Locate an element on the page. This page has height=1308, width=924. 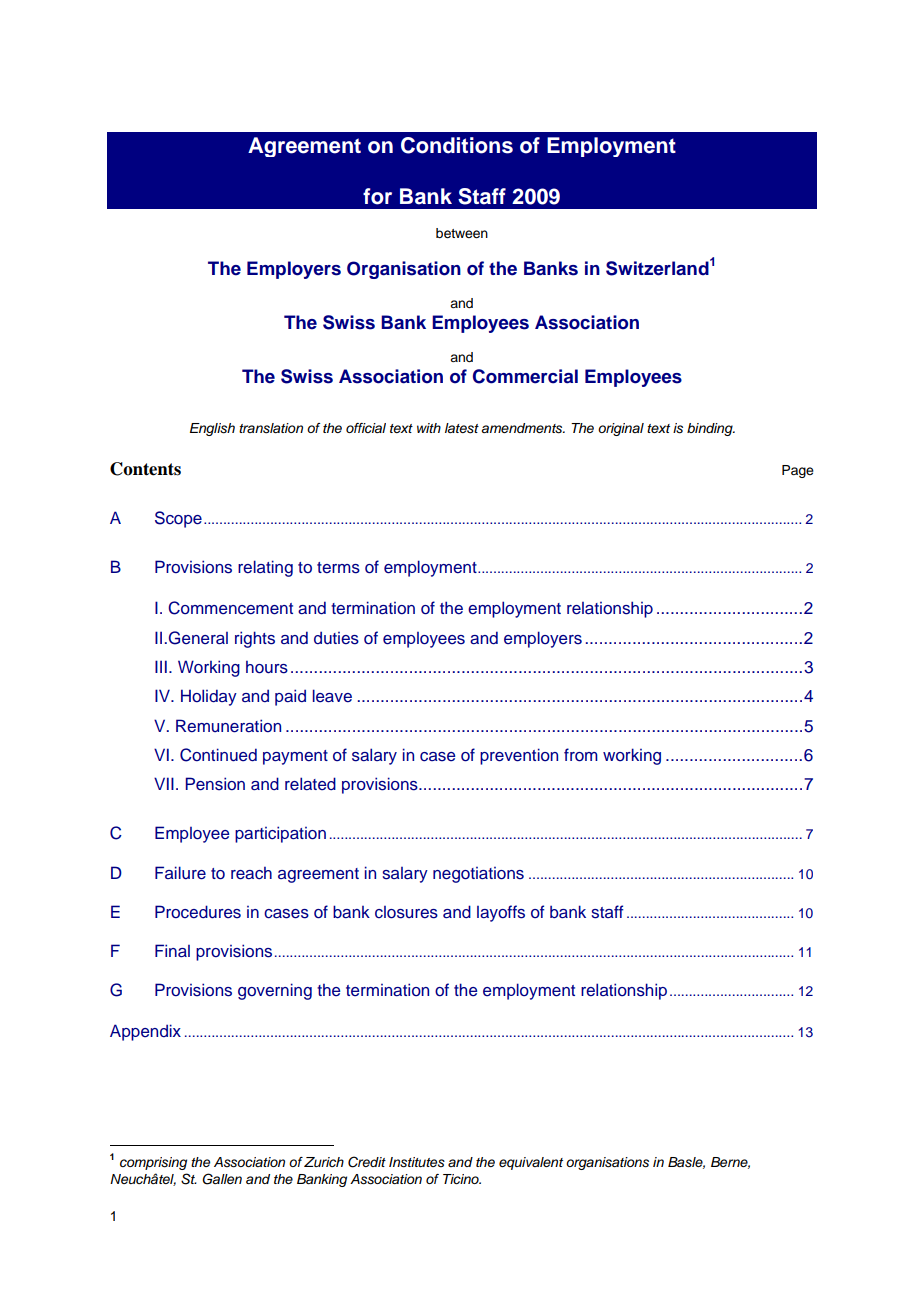
for is located at coordinates (377, 196).
